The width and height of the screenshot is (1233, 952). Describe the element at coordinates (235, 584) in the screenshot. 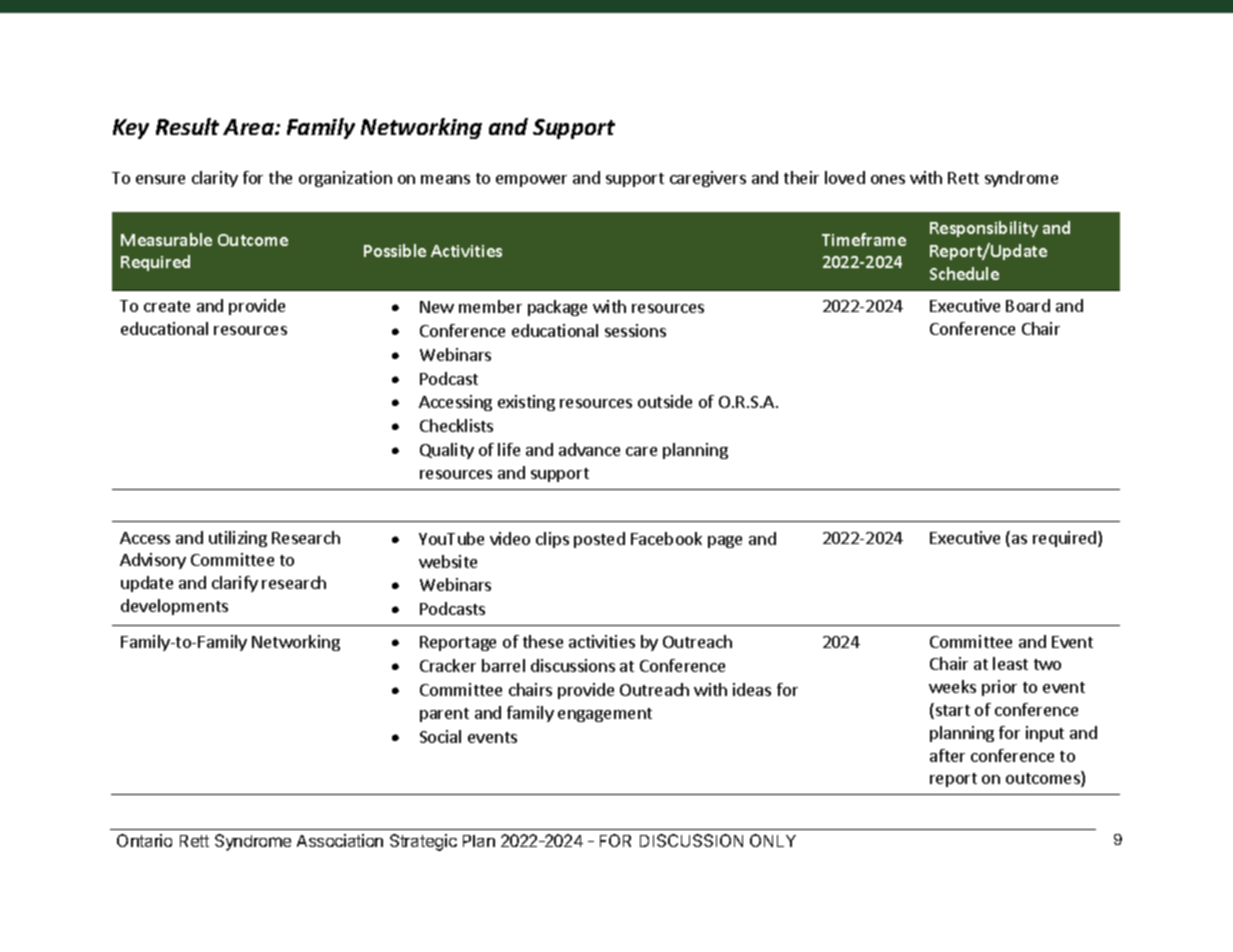

I see `clarify` at that location.
